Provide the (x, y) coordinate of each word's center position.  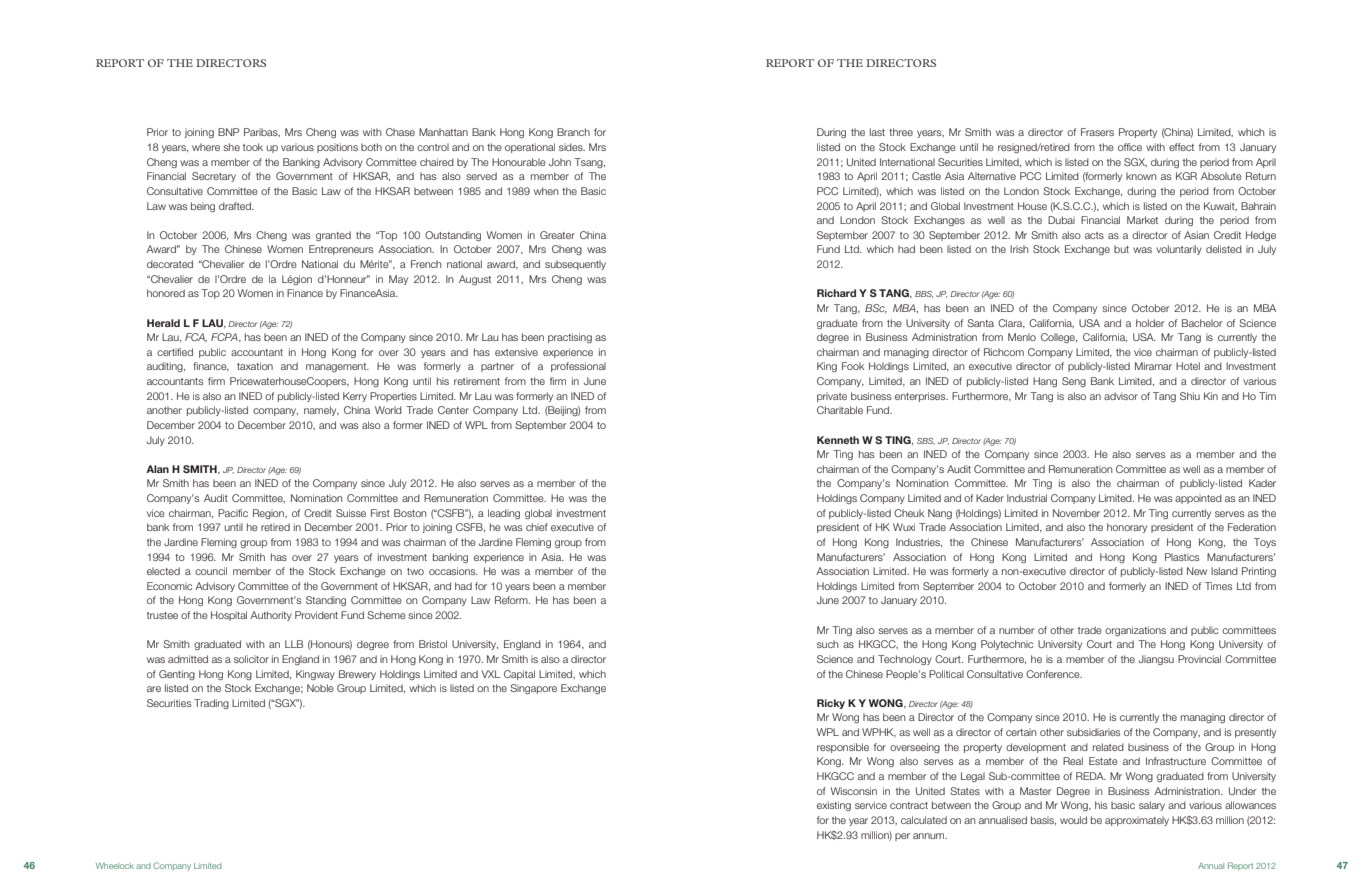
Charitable (840, 410)
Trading (211, 704)
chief (537, 527)
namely (321, 411)
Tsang (589, 163)
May (398, 280)
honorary (1127, 528)
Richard (836, 293)
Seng (1074, 382)
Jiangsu (1156, 660)
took (253, 147)
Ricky (831, 704)
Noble (320, 688)
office (1130, 147)
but (1121, 249)
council (211, 571)
